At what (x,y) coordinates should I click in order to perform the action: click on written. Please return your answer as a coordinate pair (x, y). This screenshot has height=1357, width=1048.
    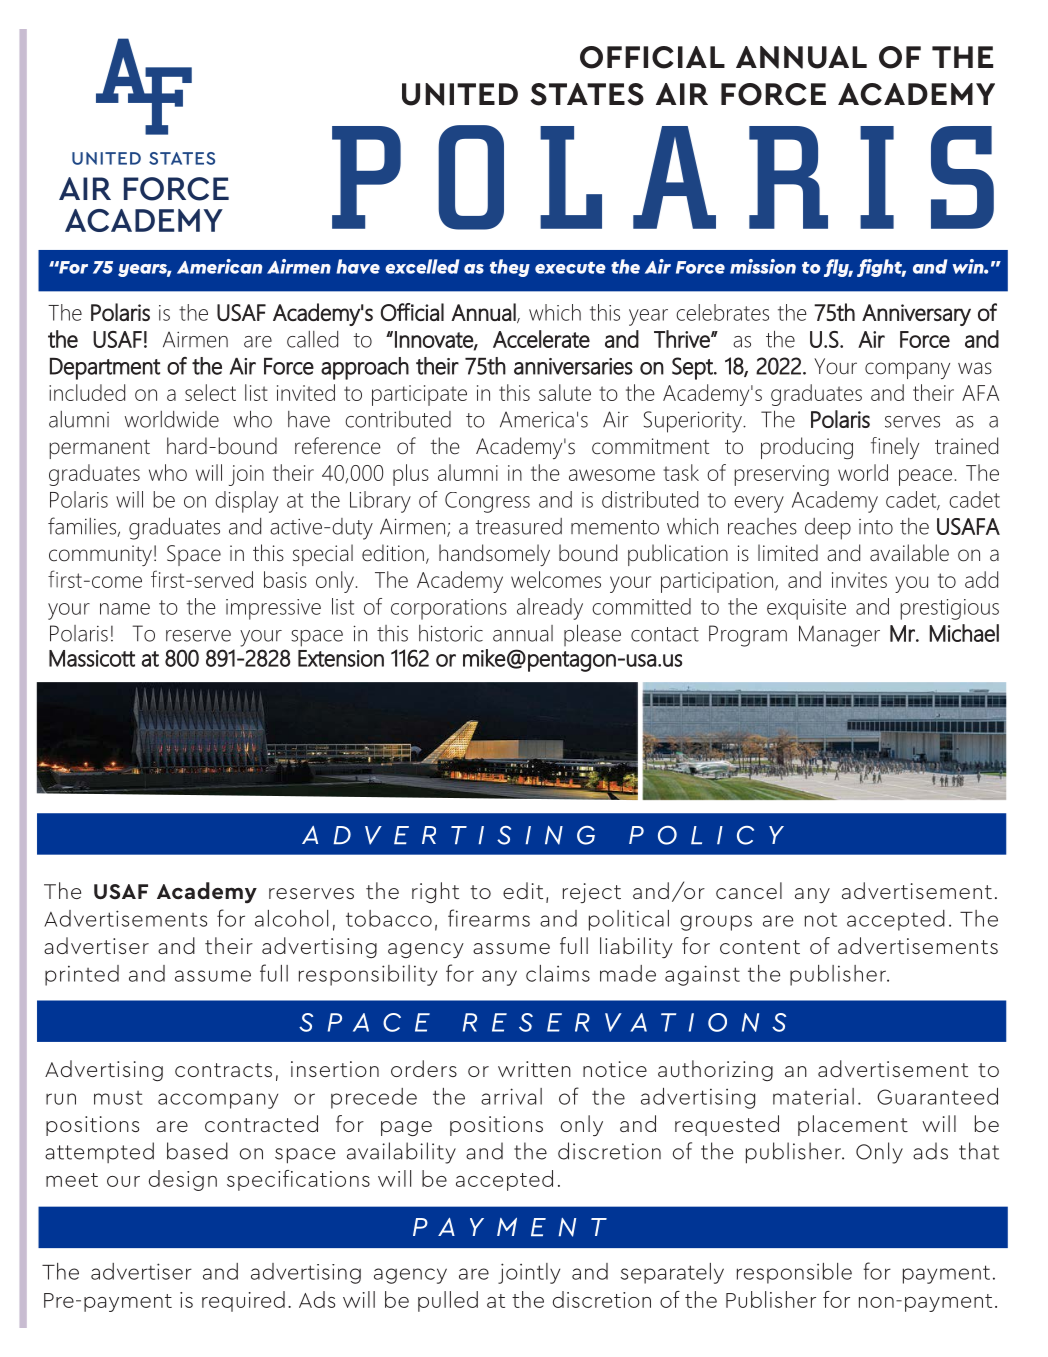
    Looking at the image, I should click on (534, 1069).
